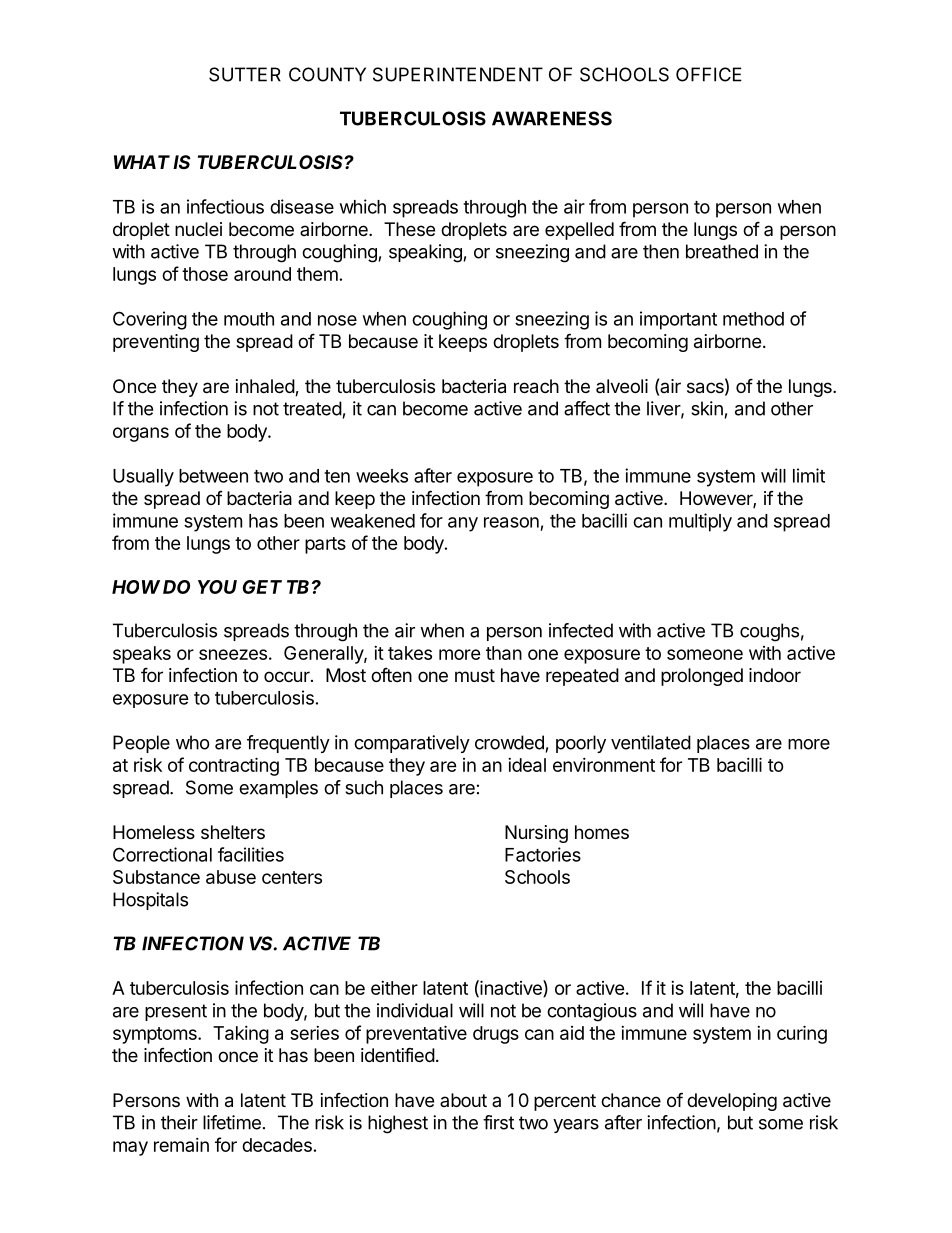  Describe the element at coordinates (245, 74) in the page. I see `SUTTER` at that location.
